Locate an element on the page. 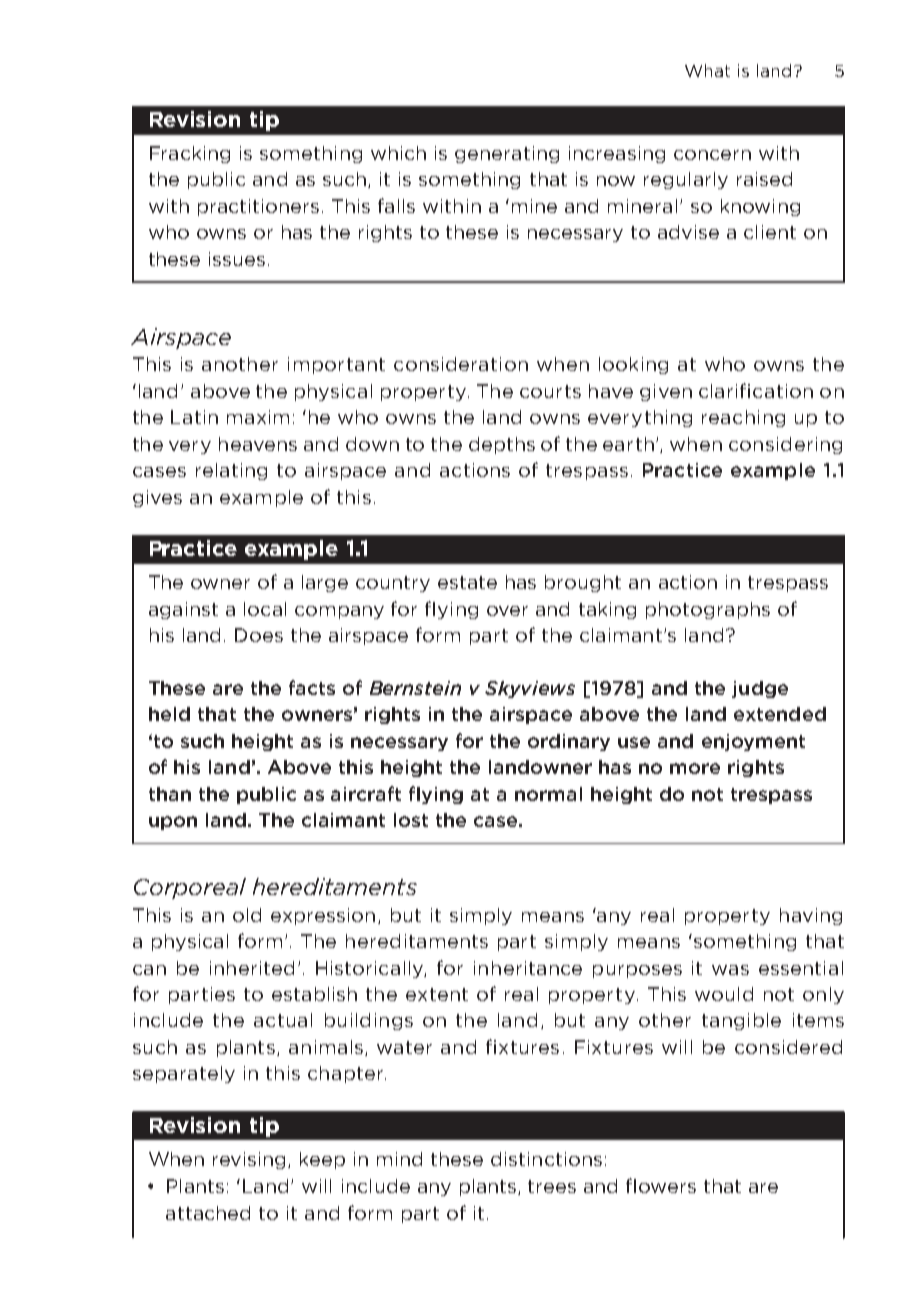  Does is located at coordinates (259, 635).
